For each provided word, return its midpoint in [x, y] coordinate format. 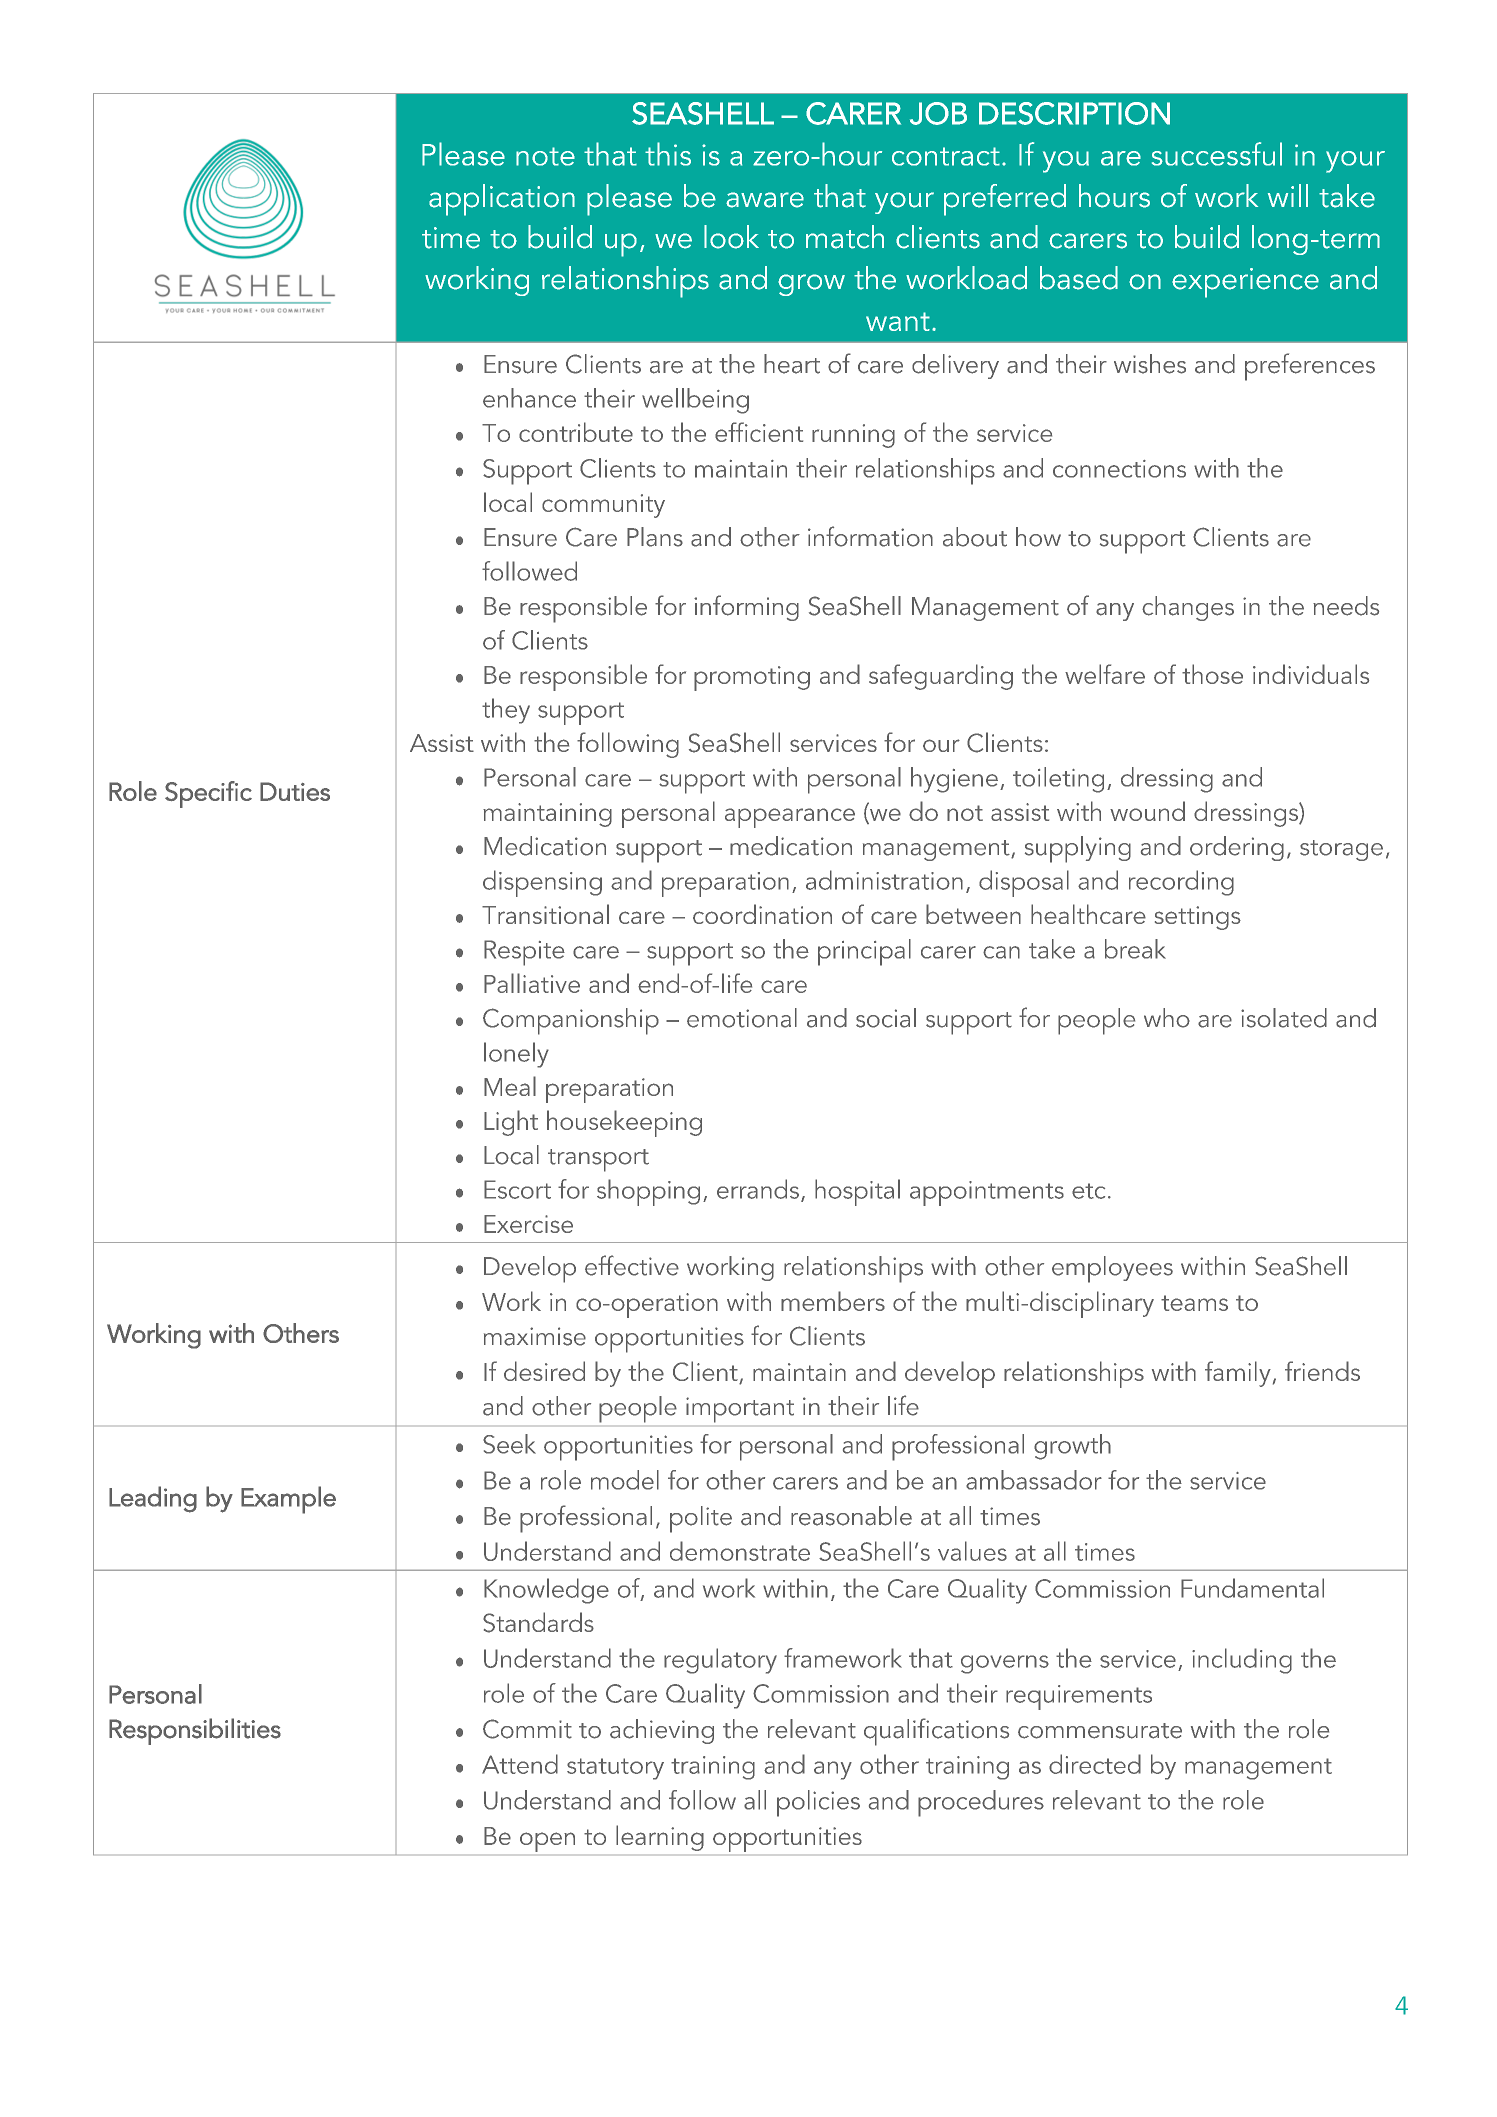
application [502, 200]
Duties [295, 791]
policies [818, 1803]
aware [765, 200]
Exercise [528, 1224]
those [1212, 674]
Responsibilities [195, 1731]
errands [758, 1189]
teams [1194, 1303]
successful [1217, 154]
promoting [752, 678]
